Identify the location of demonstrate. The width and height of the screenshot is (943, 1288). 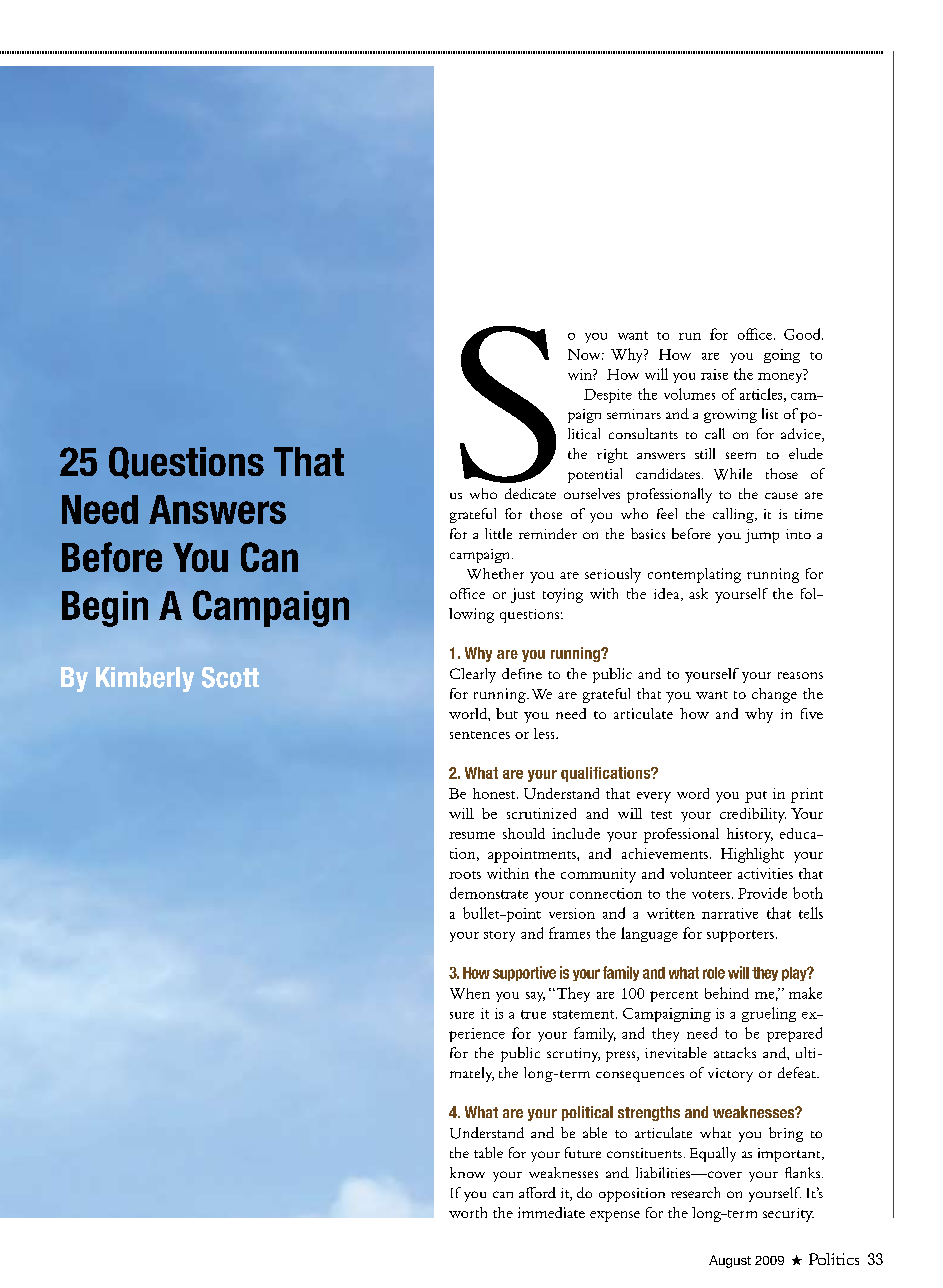
(489, 893).
